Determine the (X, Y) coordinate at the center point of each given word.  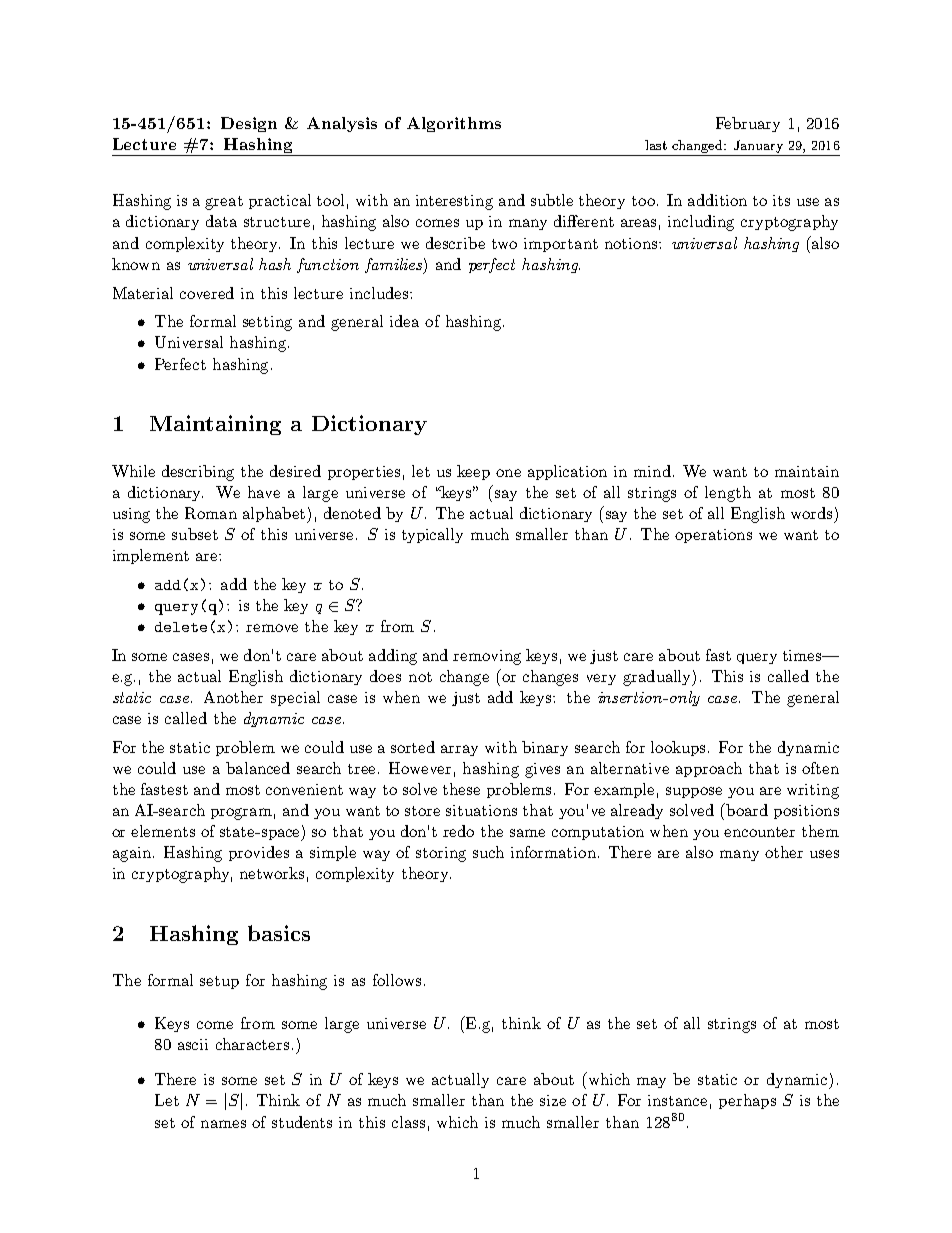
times (803, 655)
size (553, 1100)
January (758, 148)
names (223, 1124)
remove (272, 628)
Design (249, 124)
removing (487, 657)
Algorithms (454, 124)
